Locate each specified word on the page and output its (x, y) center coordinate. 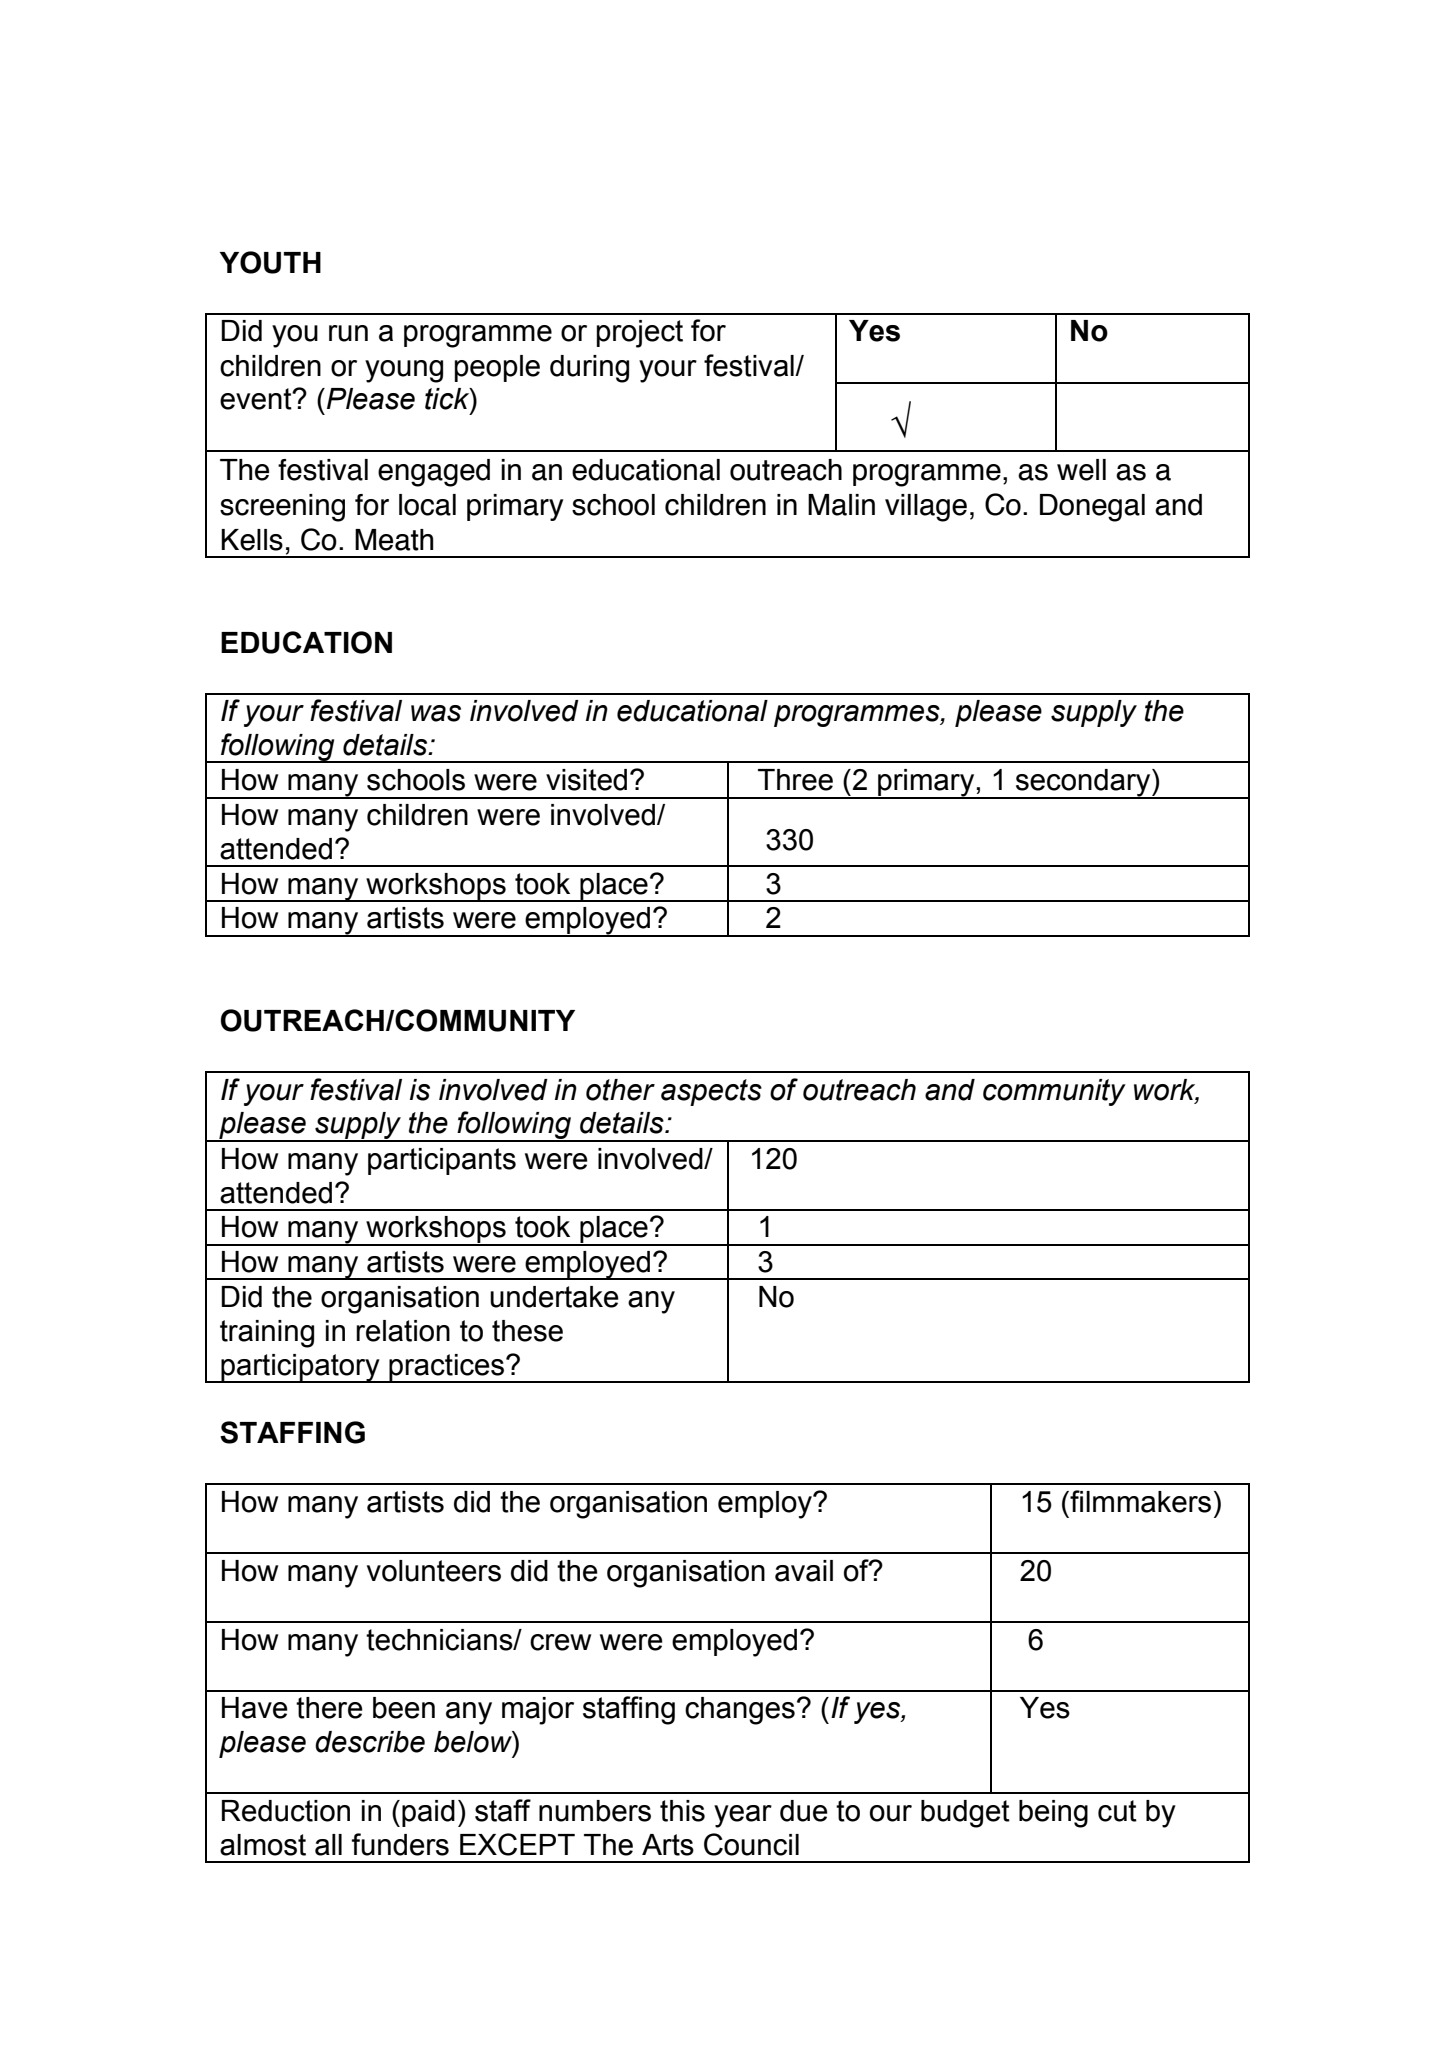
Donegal (1092, 508)
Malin (841, 505)
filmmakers (1139, 1501)
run (348, 333)
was (436, 713)
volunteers (434, 1571)
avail (804, 1571)
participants (442, 1161)
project (640, 334)
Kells (252, 540)
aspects (711, 1092)
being (1053, 1814)
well (1081, 470)
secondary (1083, 784)
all (328, 1845)
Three (795, 780)
